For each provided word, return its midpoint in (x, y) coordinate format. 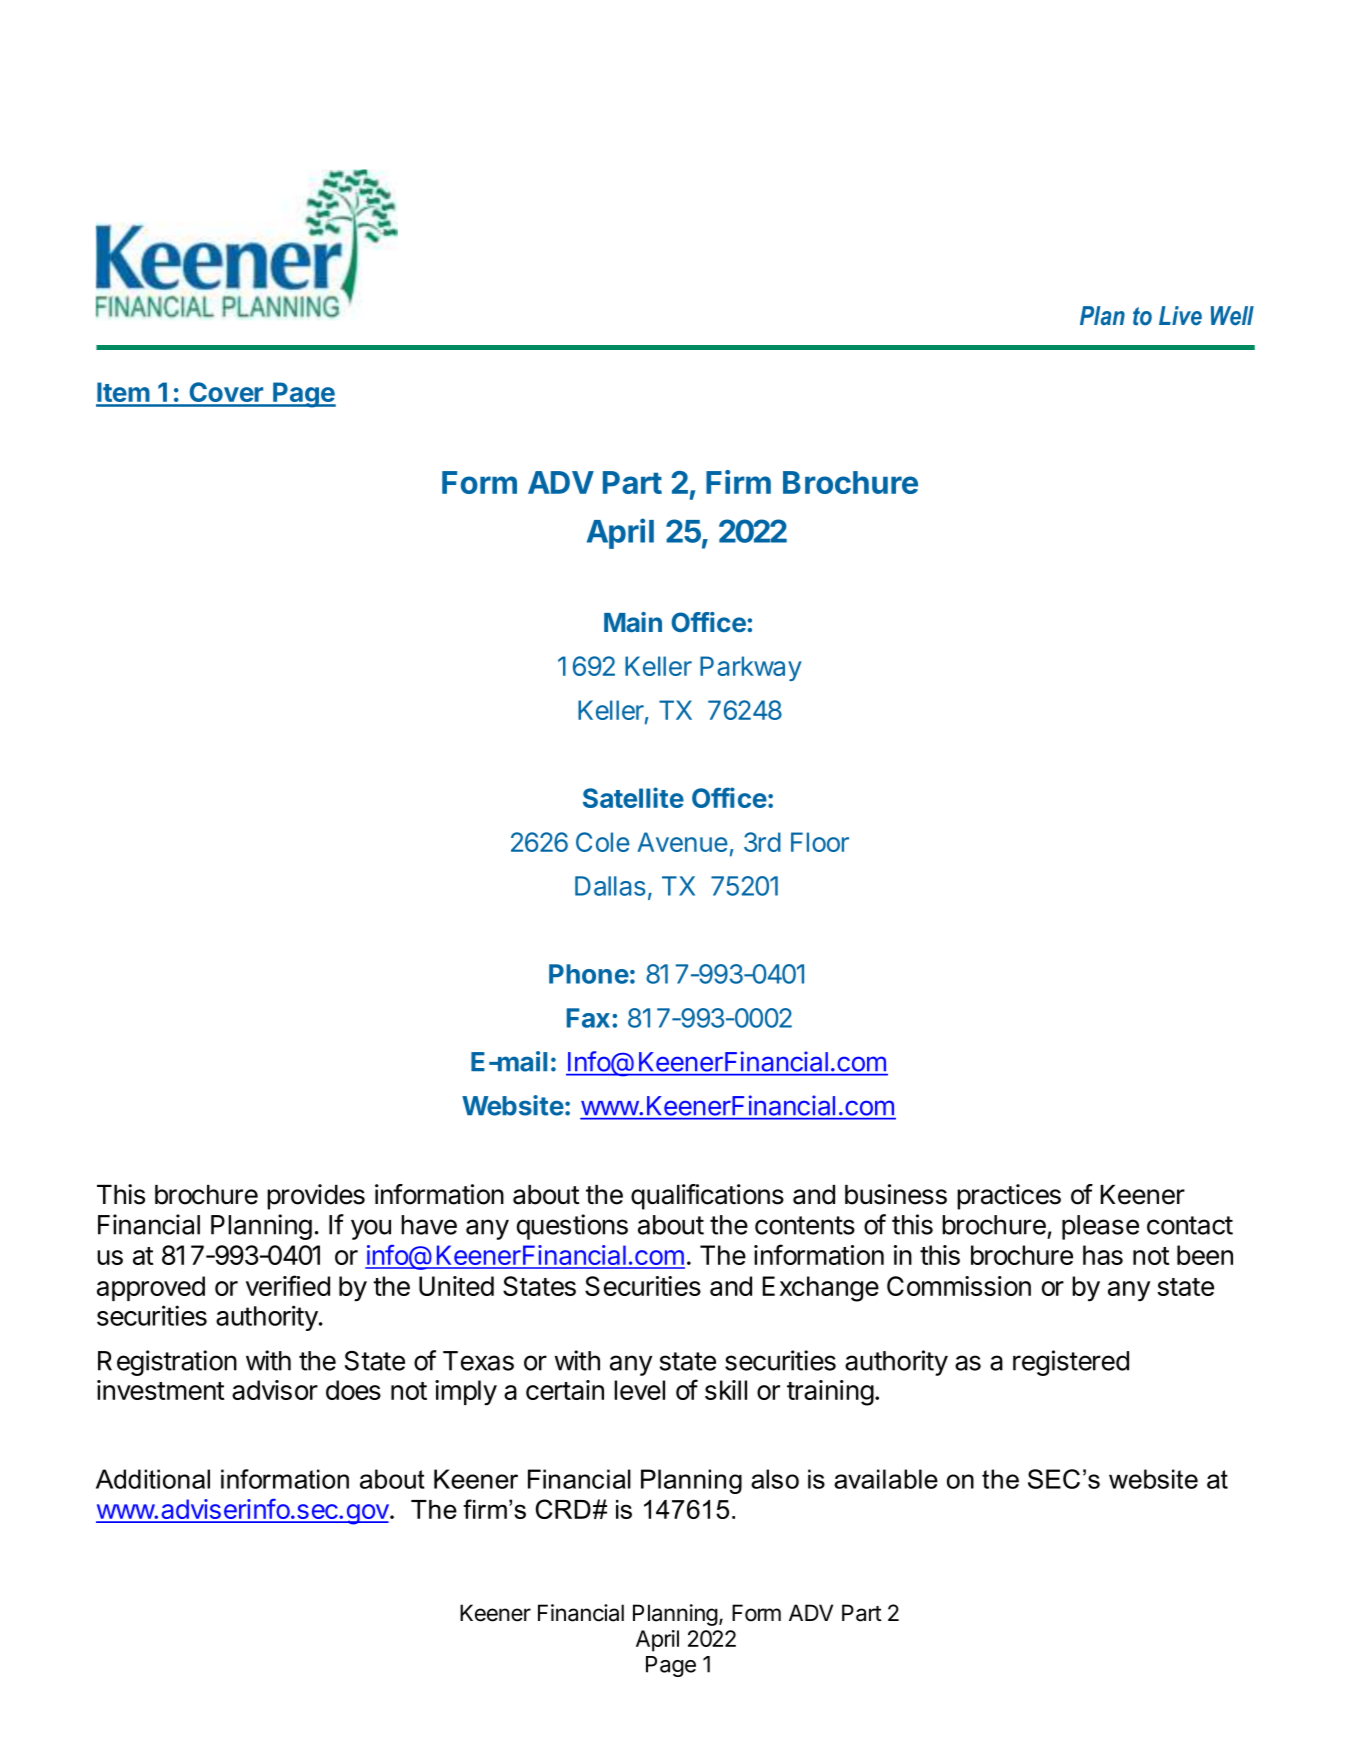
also (775, 1479)
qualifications (707, 1197)
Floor (820, 842)
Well (1232, 316)
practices (1009, 1197)
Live (1180, 315)
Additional (153, 1479)
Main (633, 622)
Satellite (633, 797)
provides (316, 1197)
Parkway (751, 668)
